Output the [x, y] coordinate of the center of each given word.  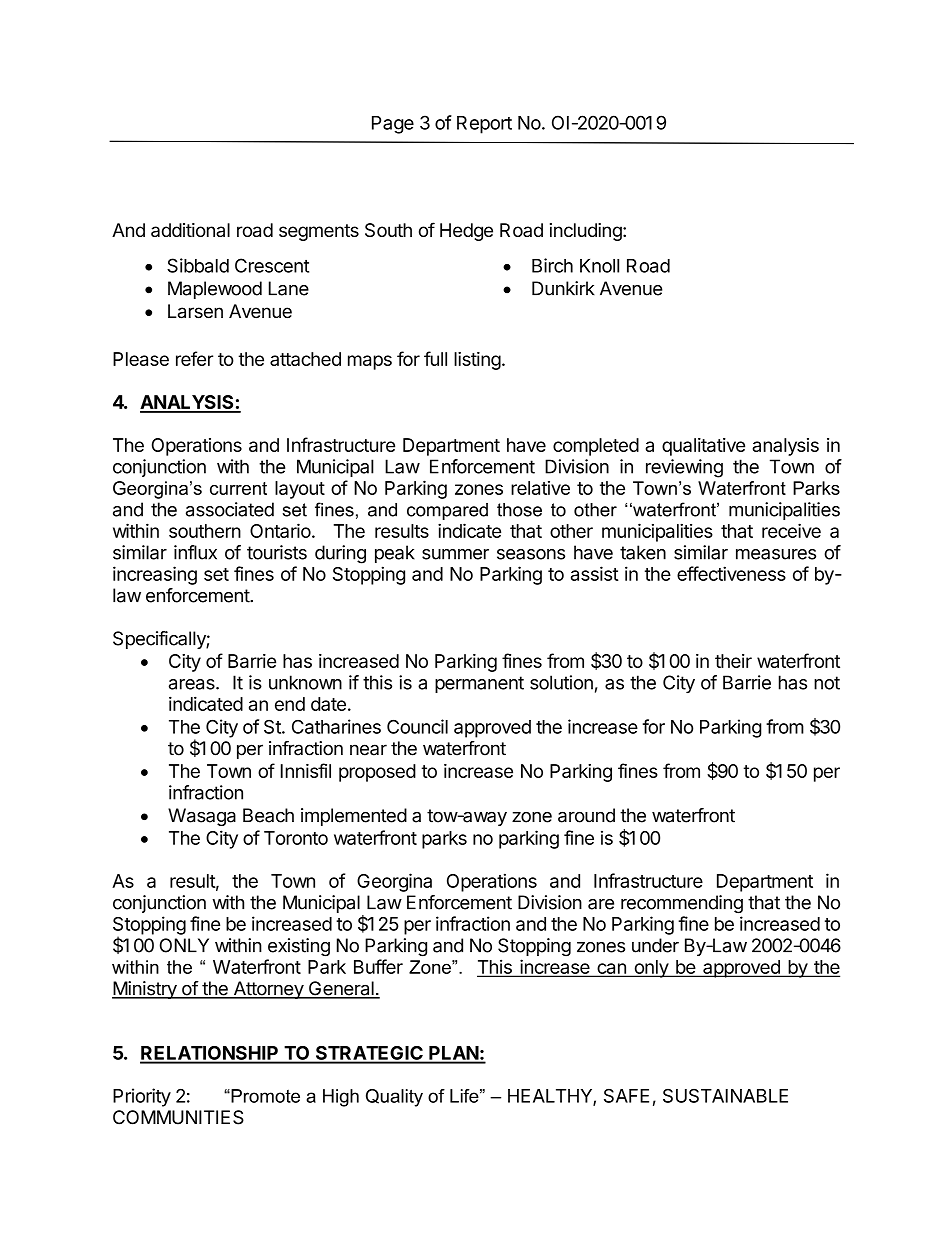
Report [484, 125]
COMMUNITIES [178, 1117]
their [733, 661]
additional [190, 230]
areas [193, 684]
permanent [479, 684]
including [587, 232]
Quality [394, 1098]
